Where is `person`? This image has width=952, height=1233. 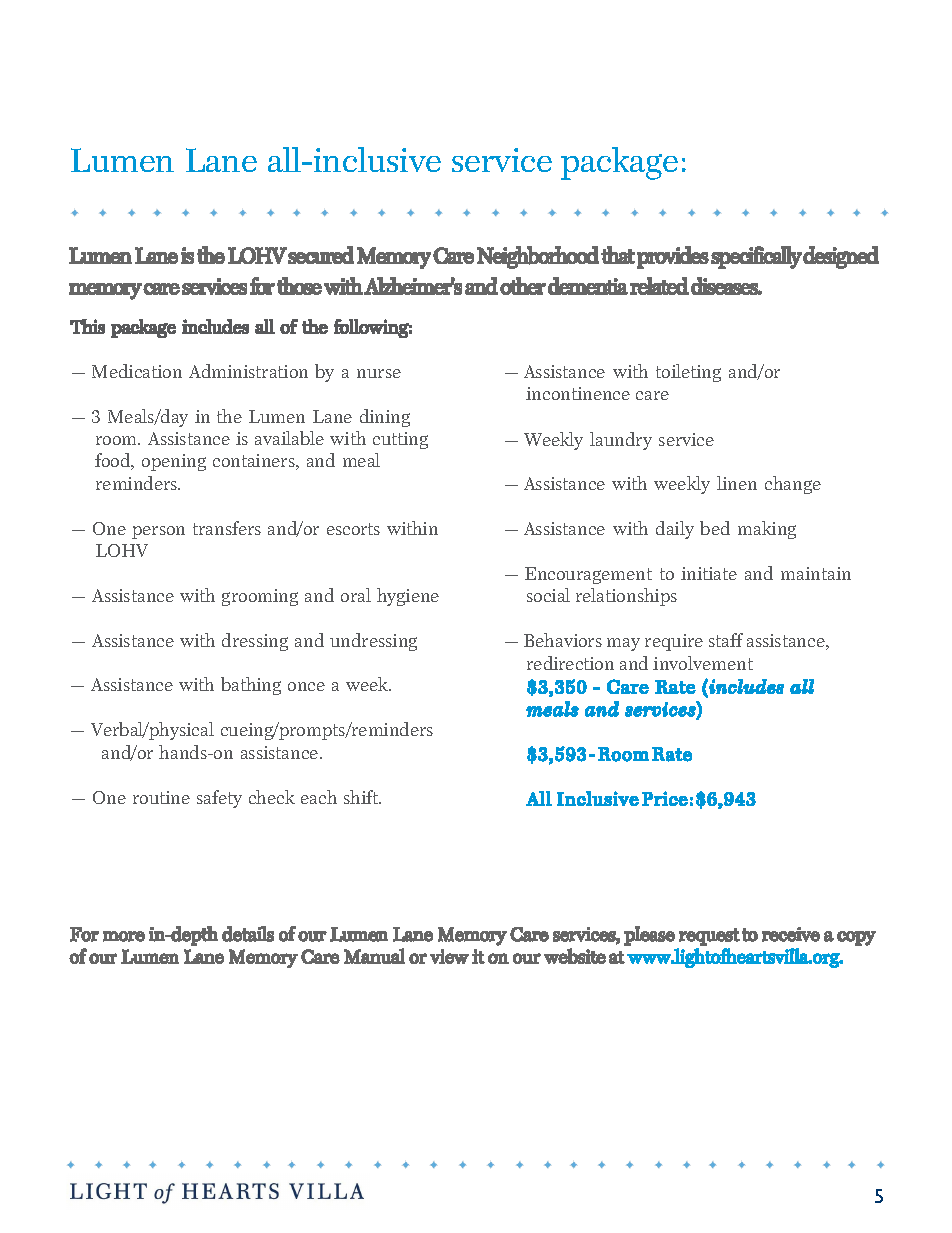 person is located at coordinates (158, 532).
